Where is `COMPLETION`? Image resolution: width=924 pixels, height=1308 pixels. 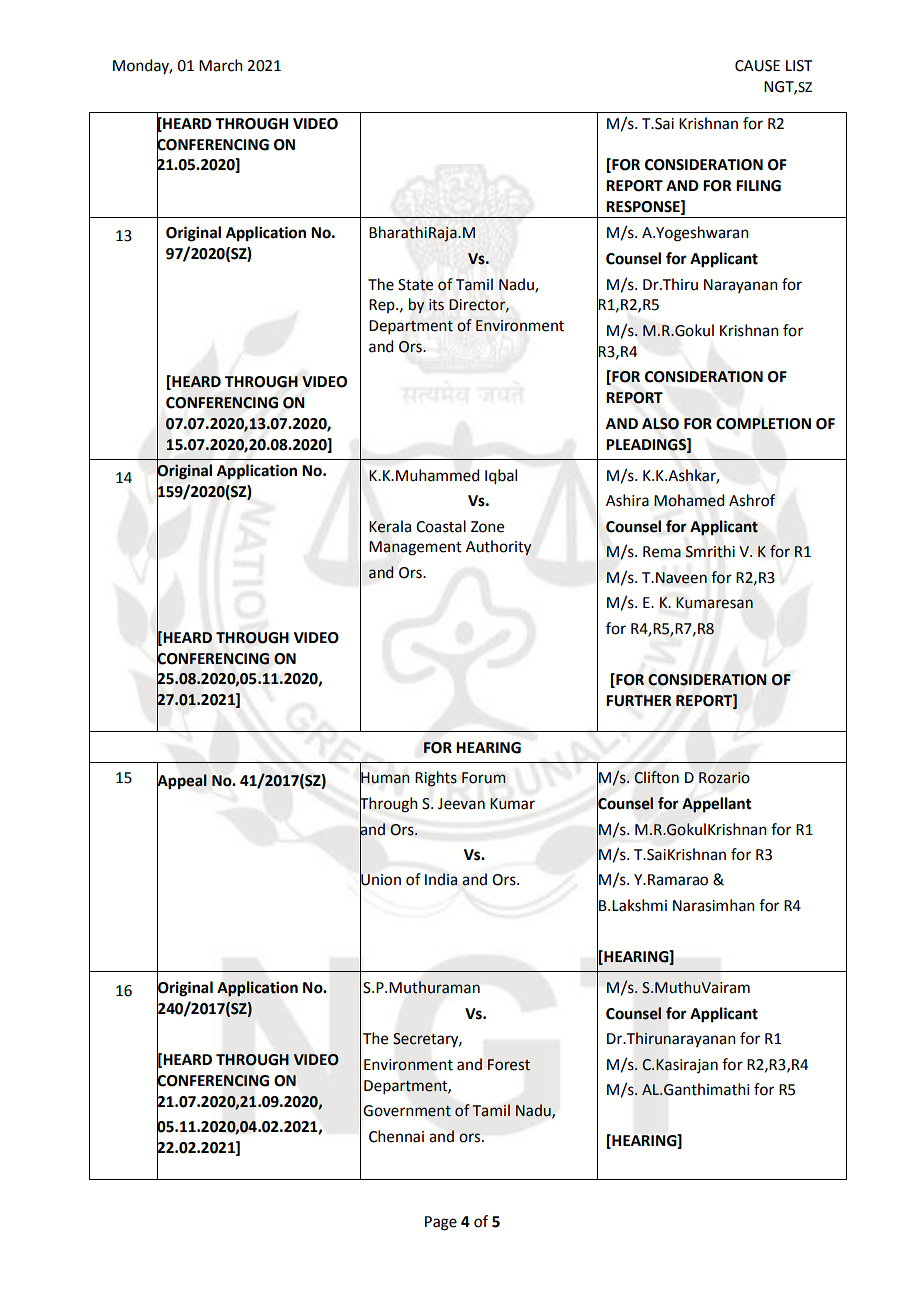
COMPLETION is located at coordinates (763, 424).
